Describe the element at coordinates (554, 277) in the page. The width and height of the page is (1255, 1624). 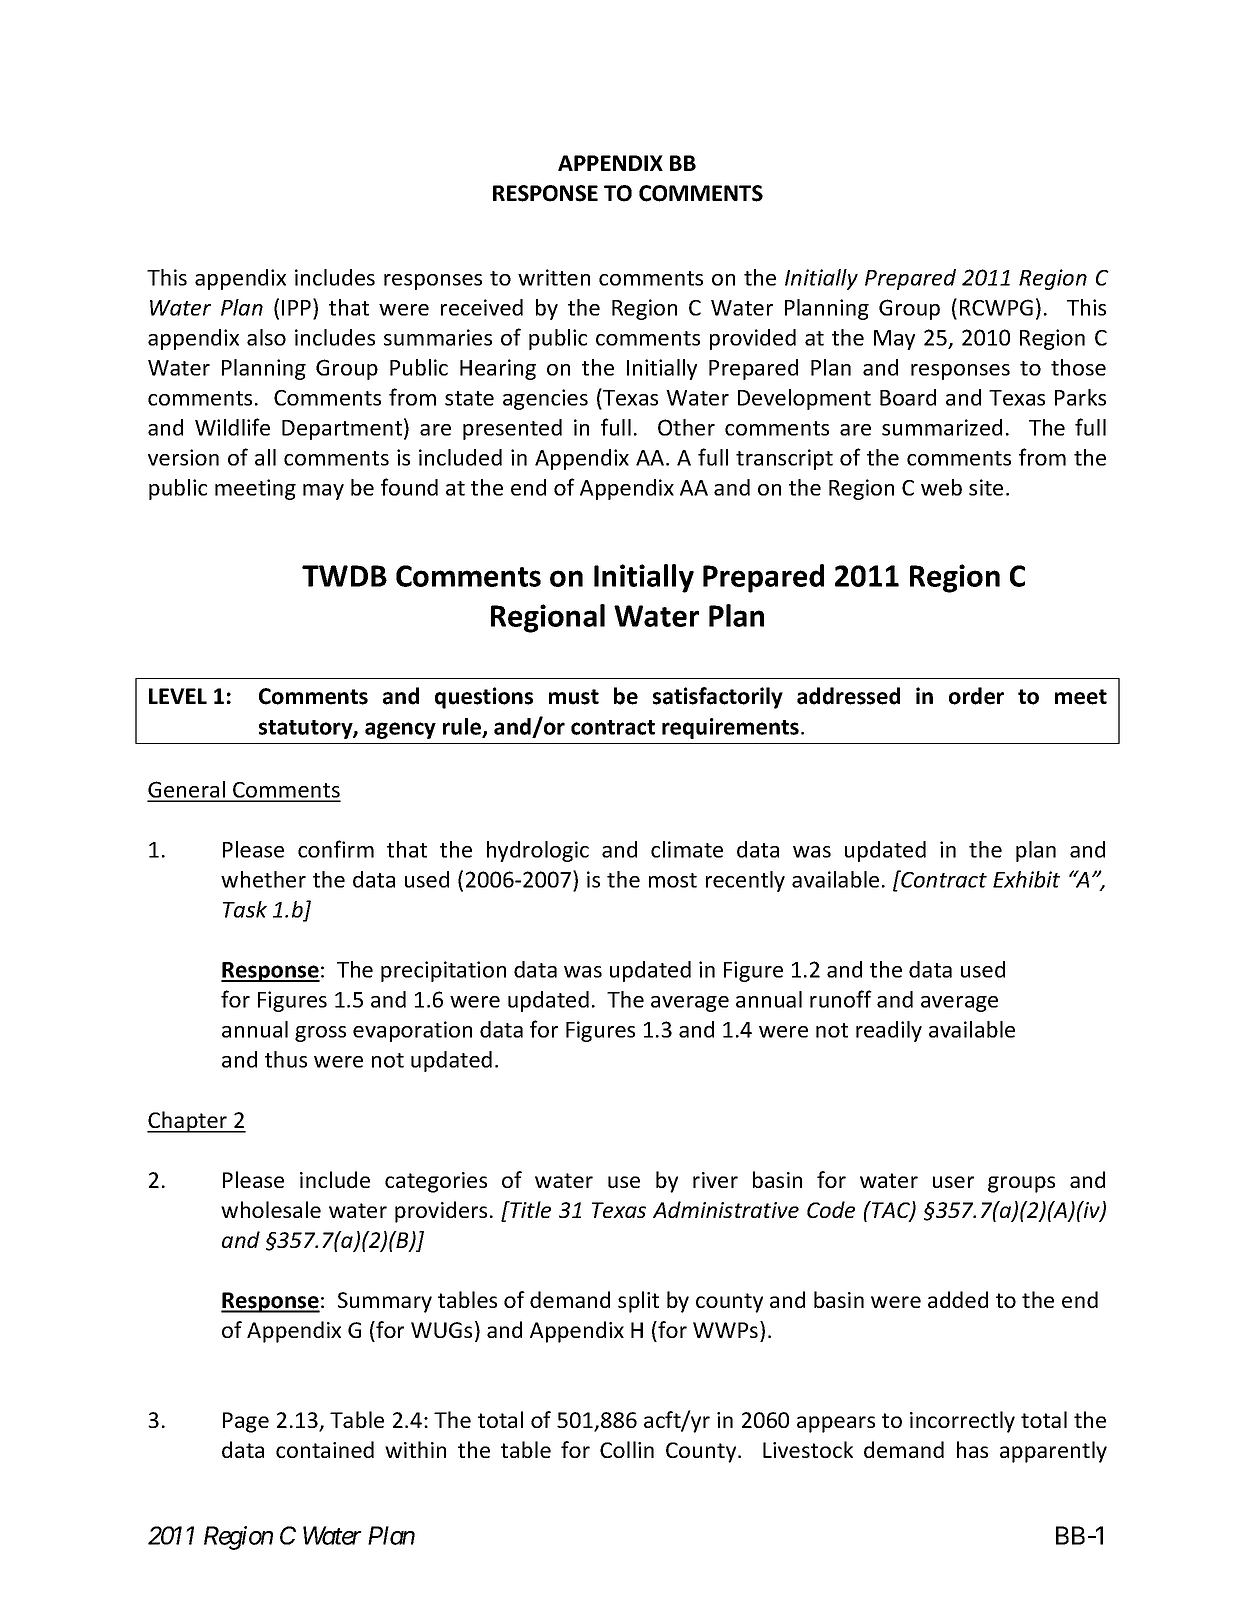
I see `written` at that location.
